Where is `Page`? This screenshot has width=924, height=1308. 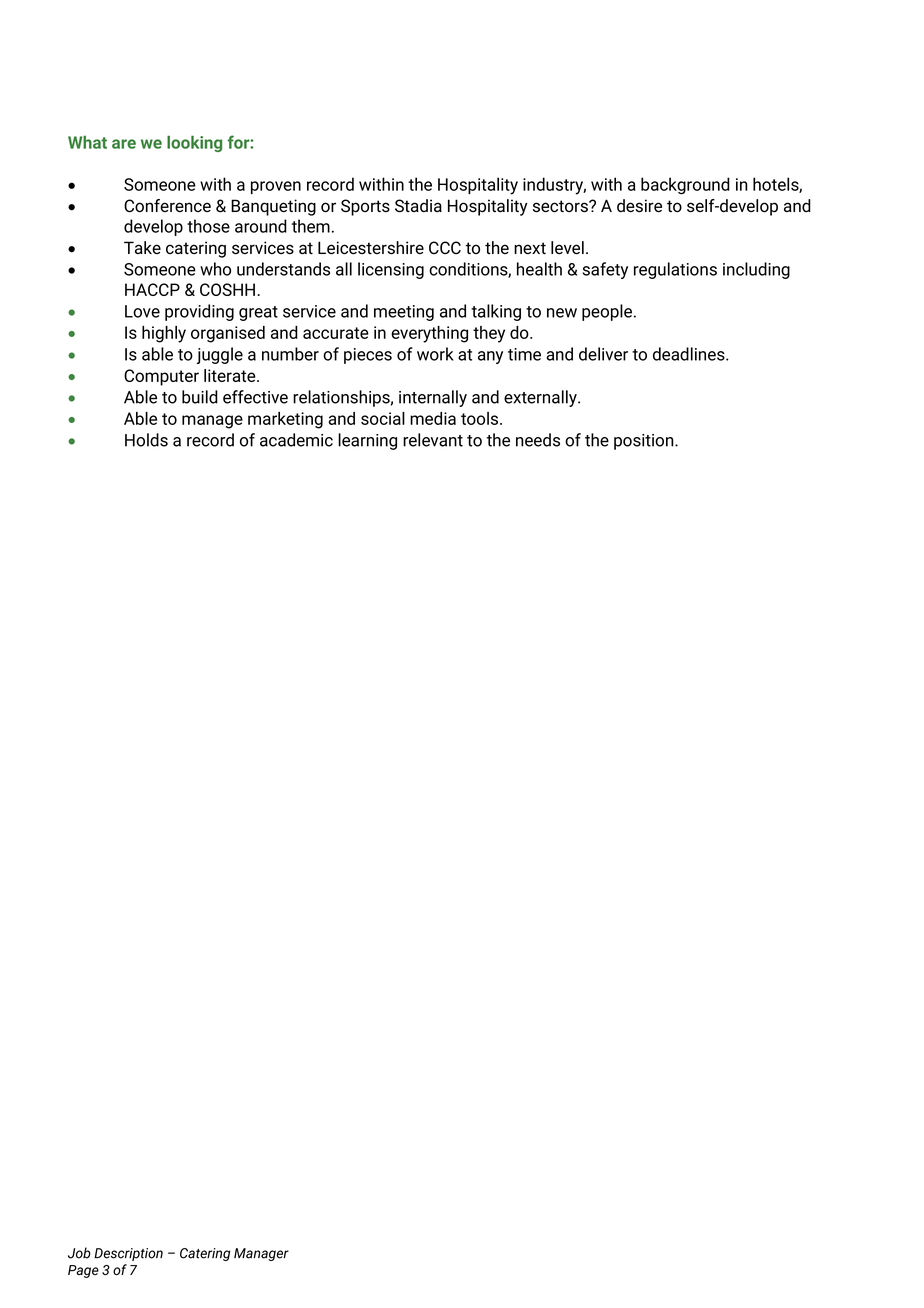
Page is located at coordinates (83, 1271).
